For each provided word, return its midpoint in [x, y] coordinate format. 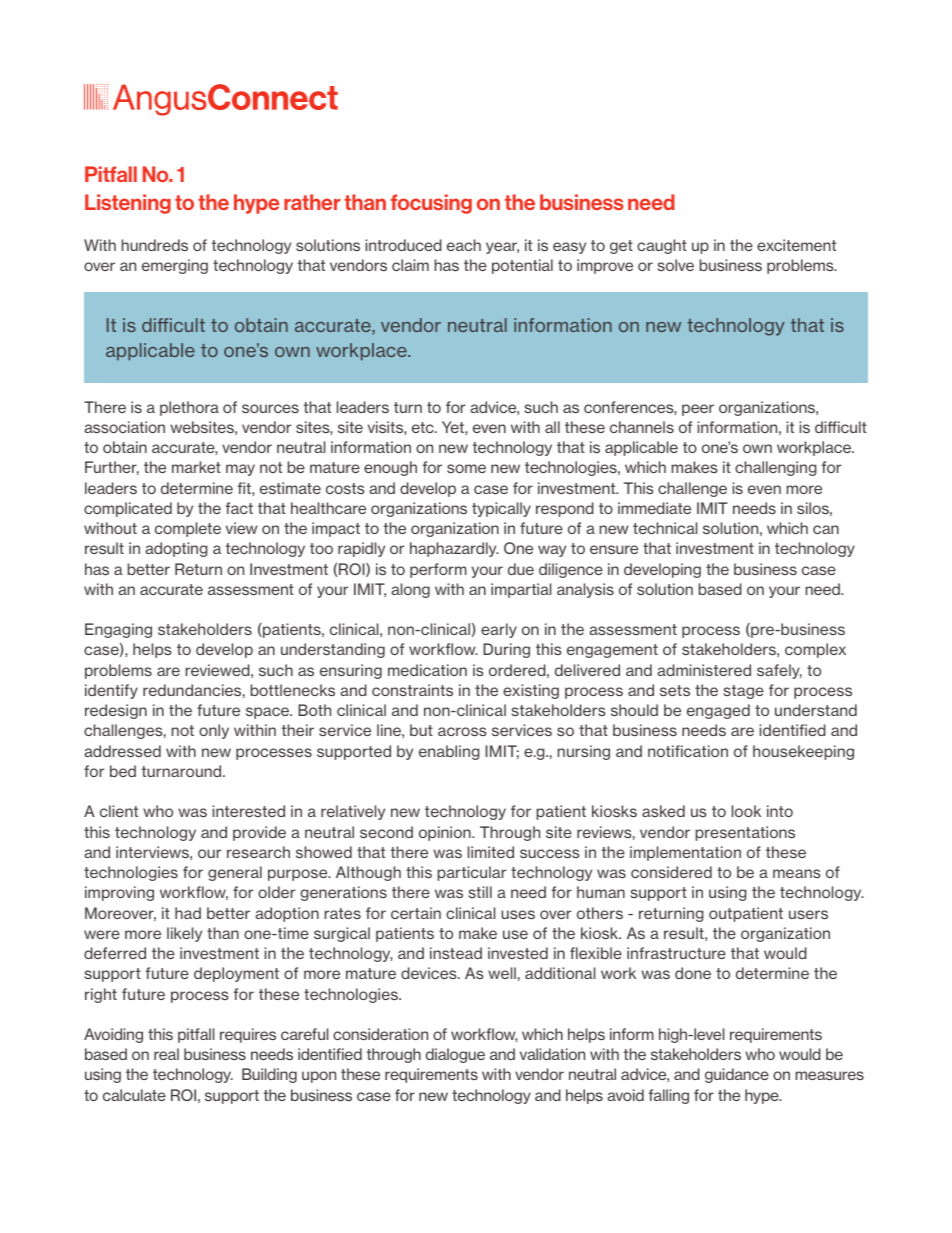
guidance [737, 1075]
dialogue [455, 1055]
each [464, 245]
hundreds [154, 245]
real [166, 1054]
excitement [796, 245]
